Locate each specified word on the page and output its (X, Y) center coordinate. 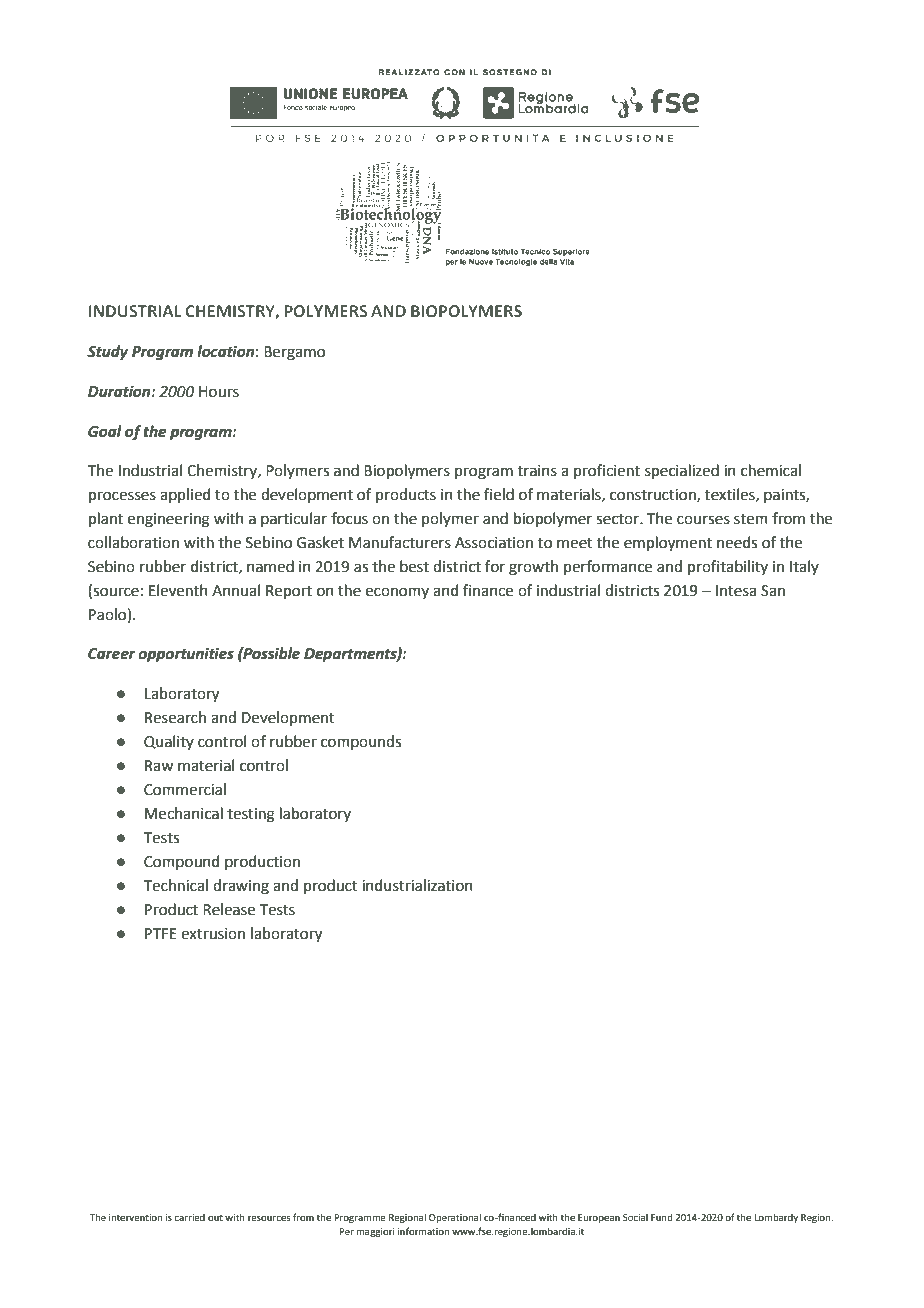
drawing (241, 887)
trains (537, 471)
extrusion (213, 934)
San (773, 591)
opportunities (186, 655)
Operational (455, 1218)
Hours (219, 392)
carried (189, 1217)
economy (397, 593)
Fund (662, 1217)
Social (635, 1217)
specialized (682, 471)
